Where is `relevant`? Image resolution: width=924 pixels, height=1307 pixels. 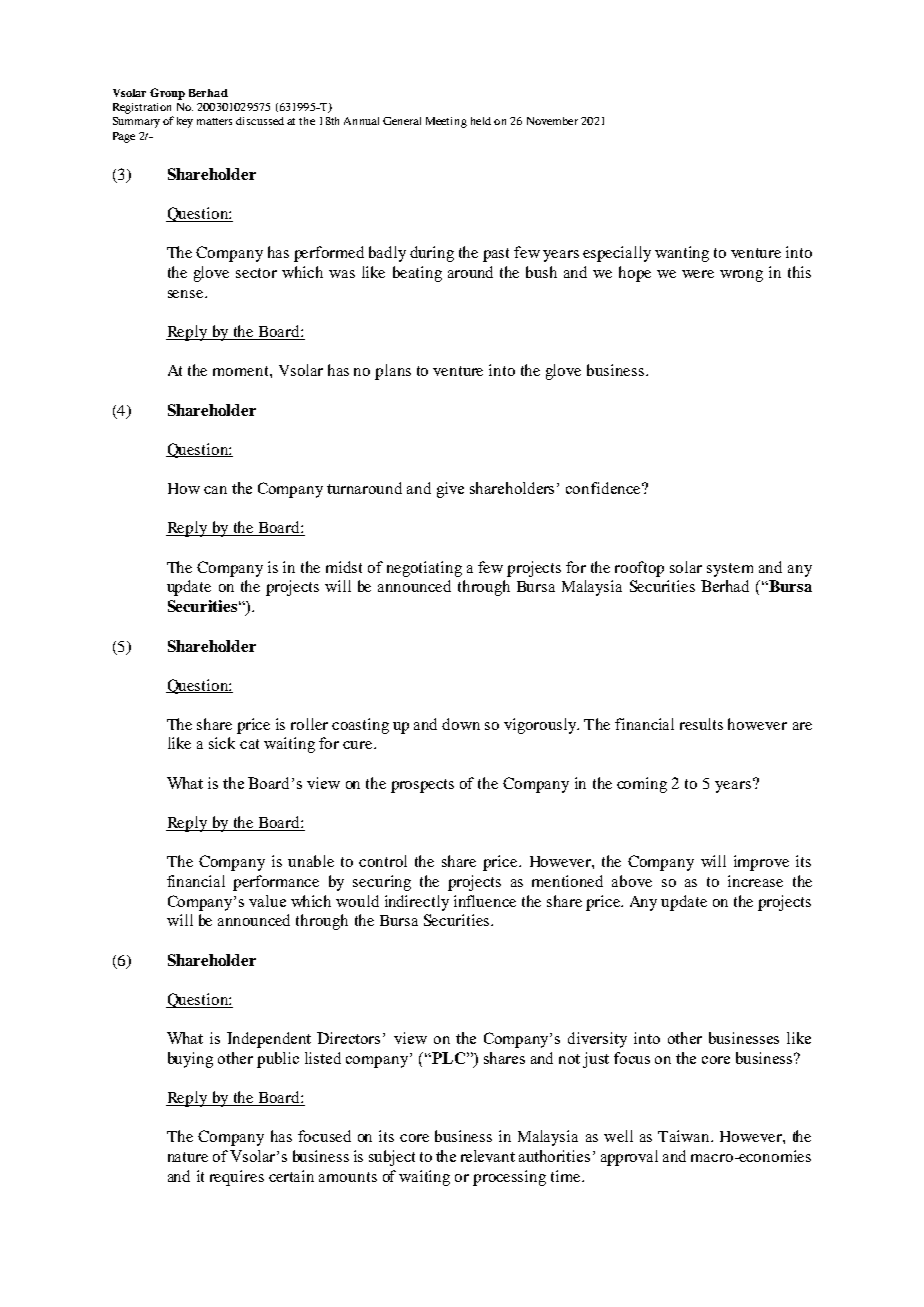 relevant is located at coordinates (488, 1156).
